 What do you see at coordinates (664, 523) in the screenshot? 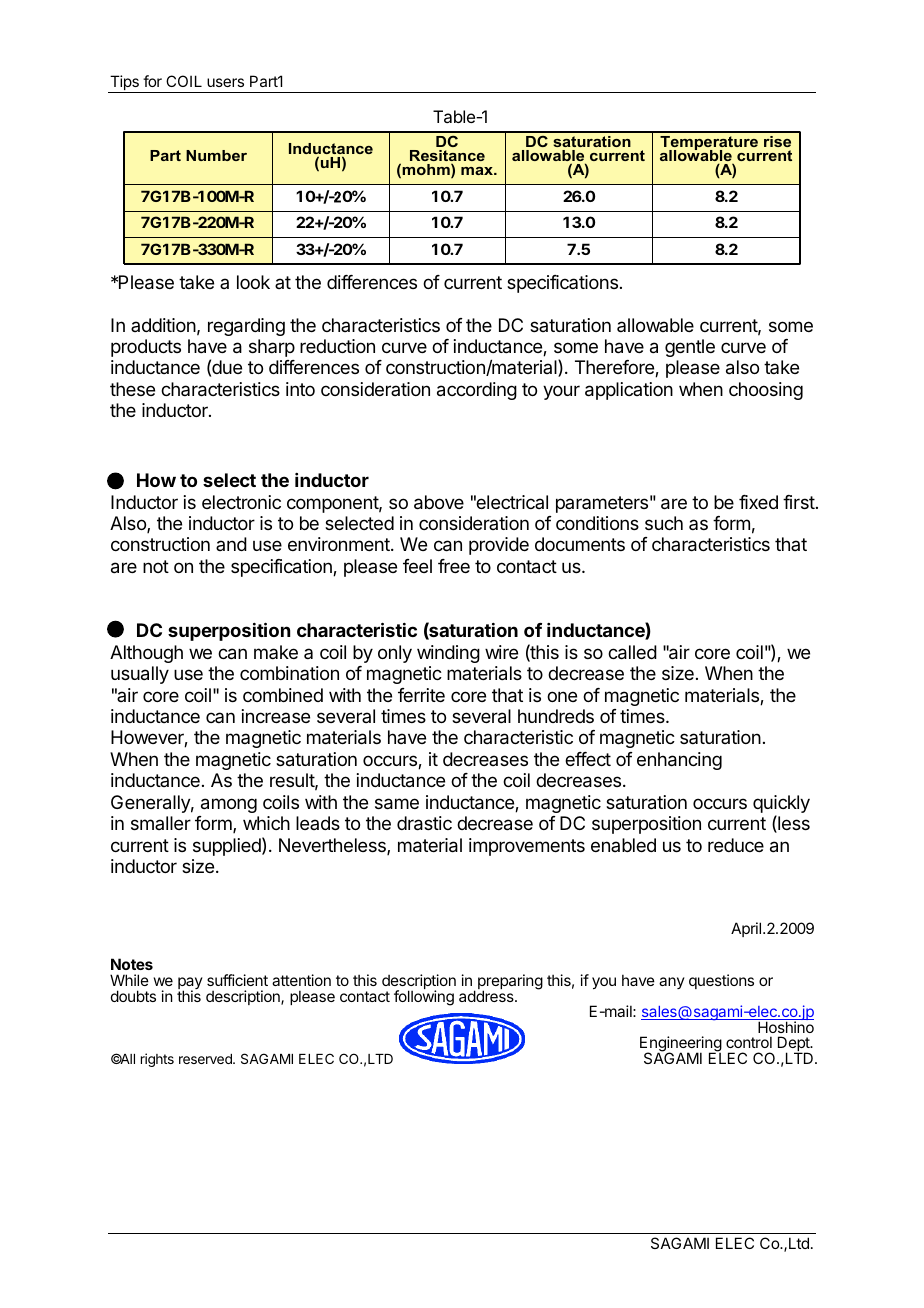
I see `such` at bounding box center [664, 523].
